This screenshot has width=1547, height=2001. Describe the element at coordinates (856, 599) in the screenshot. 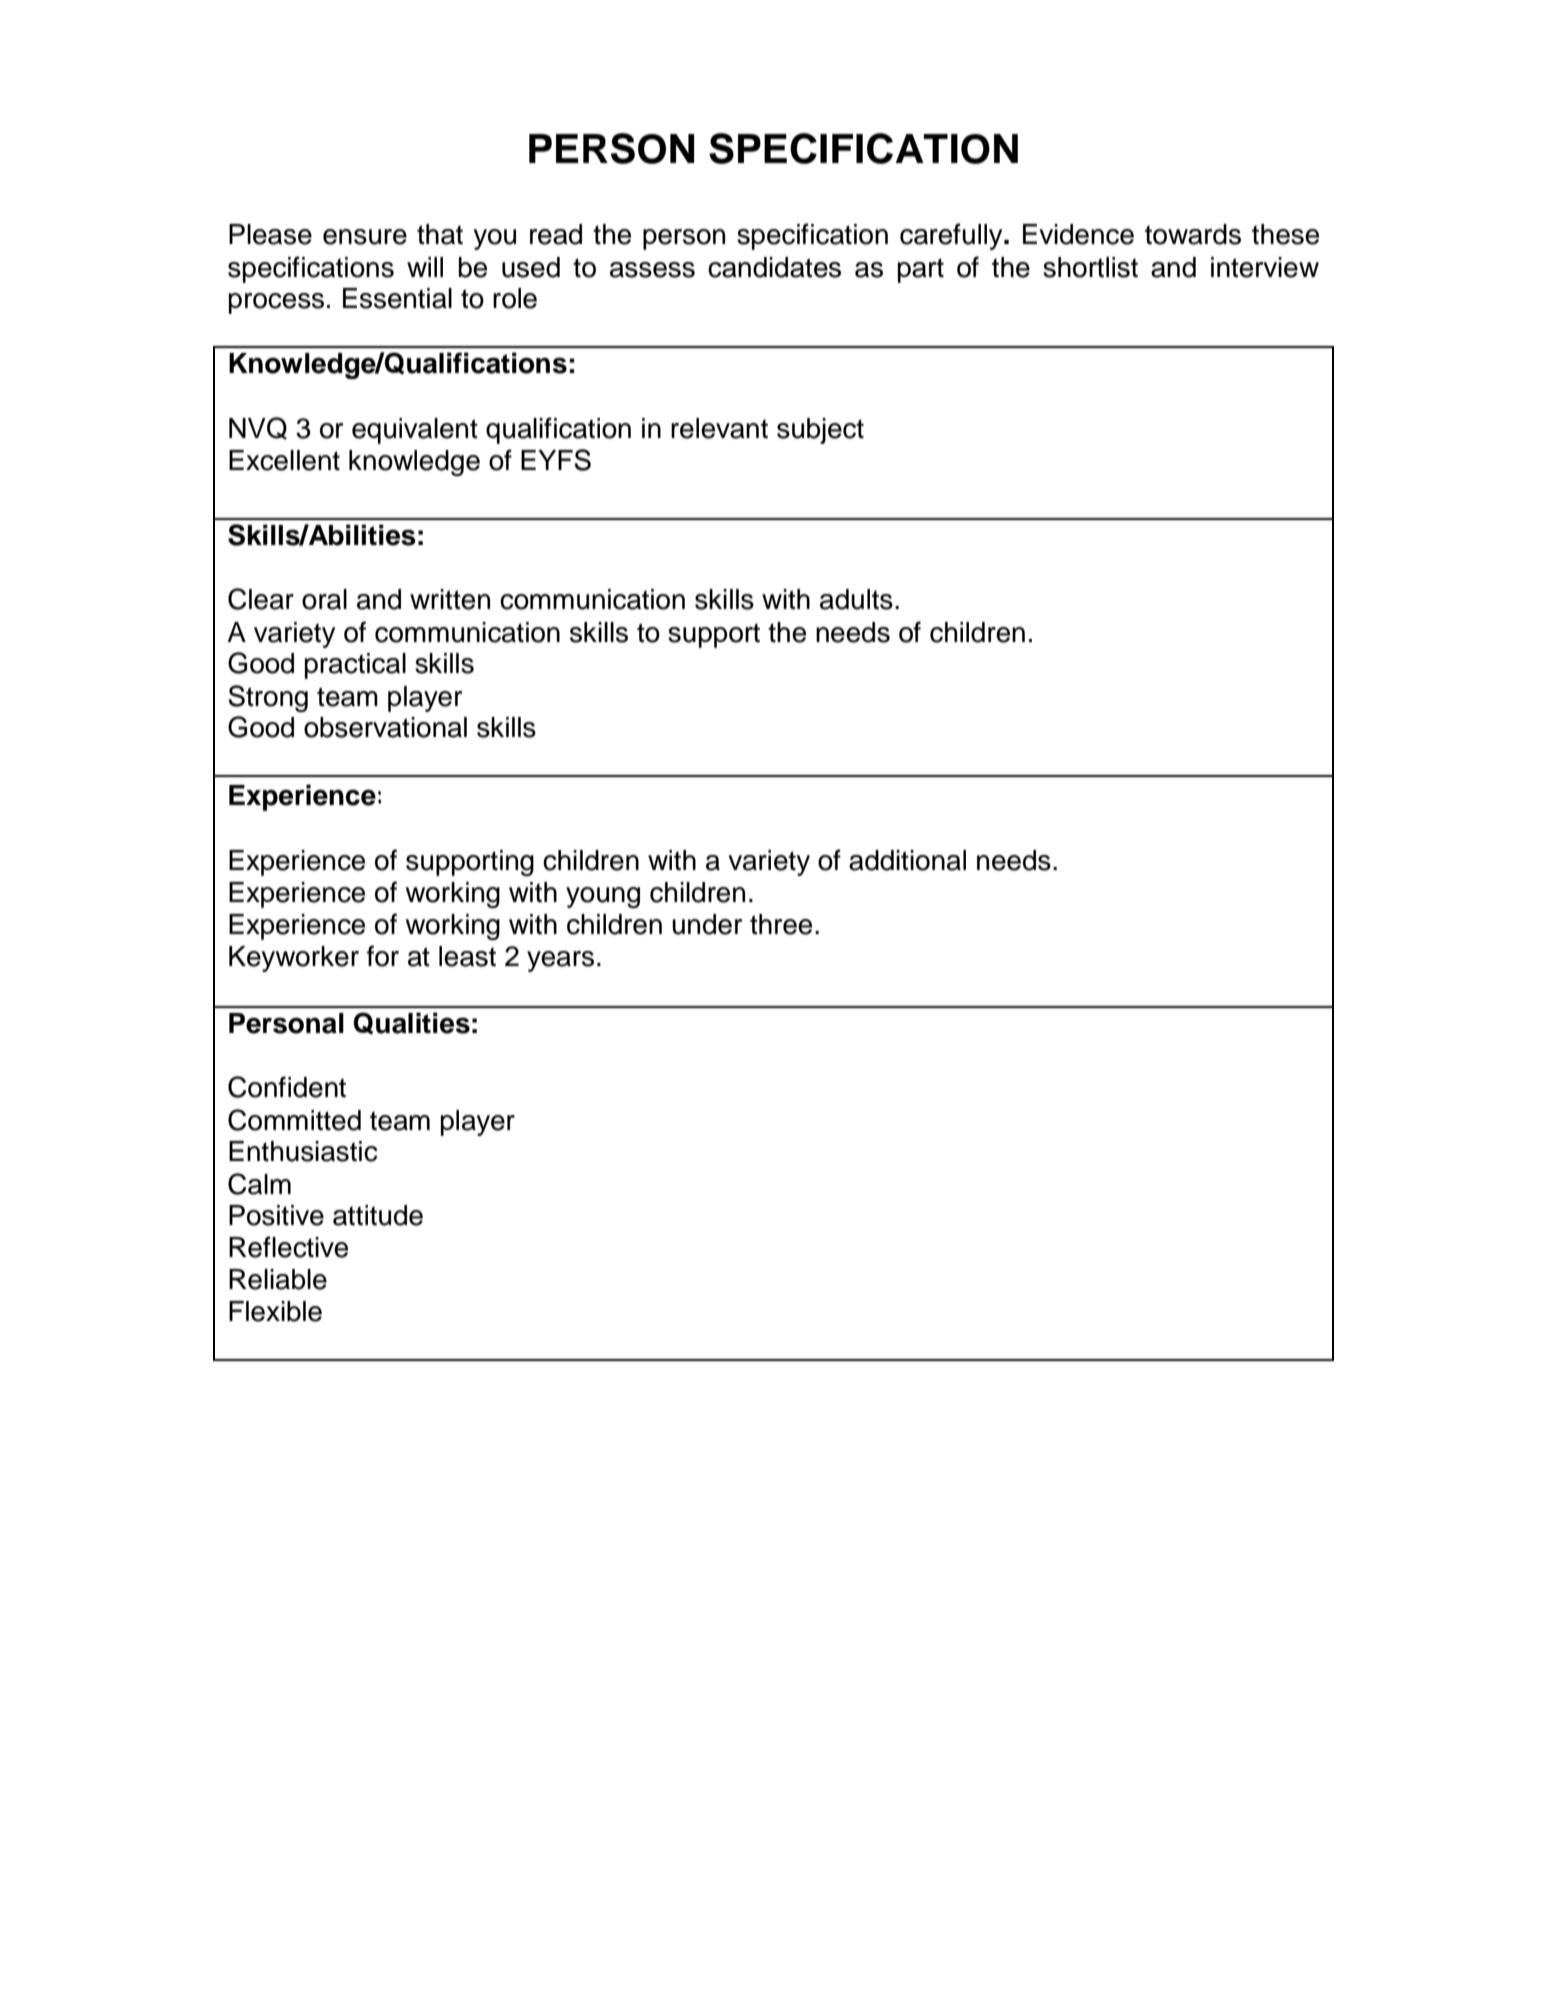

I see `adults` at that location.
